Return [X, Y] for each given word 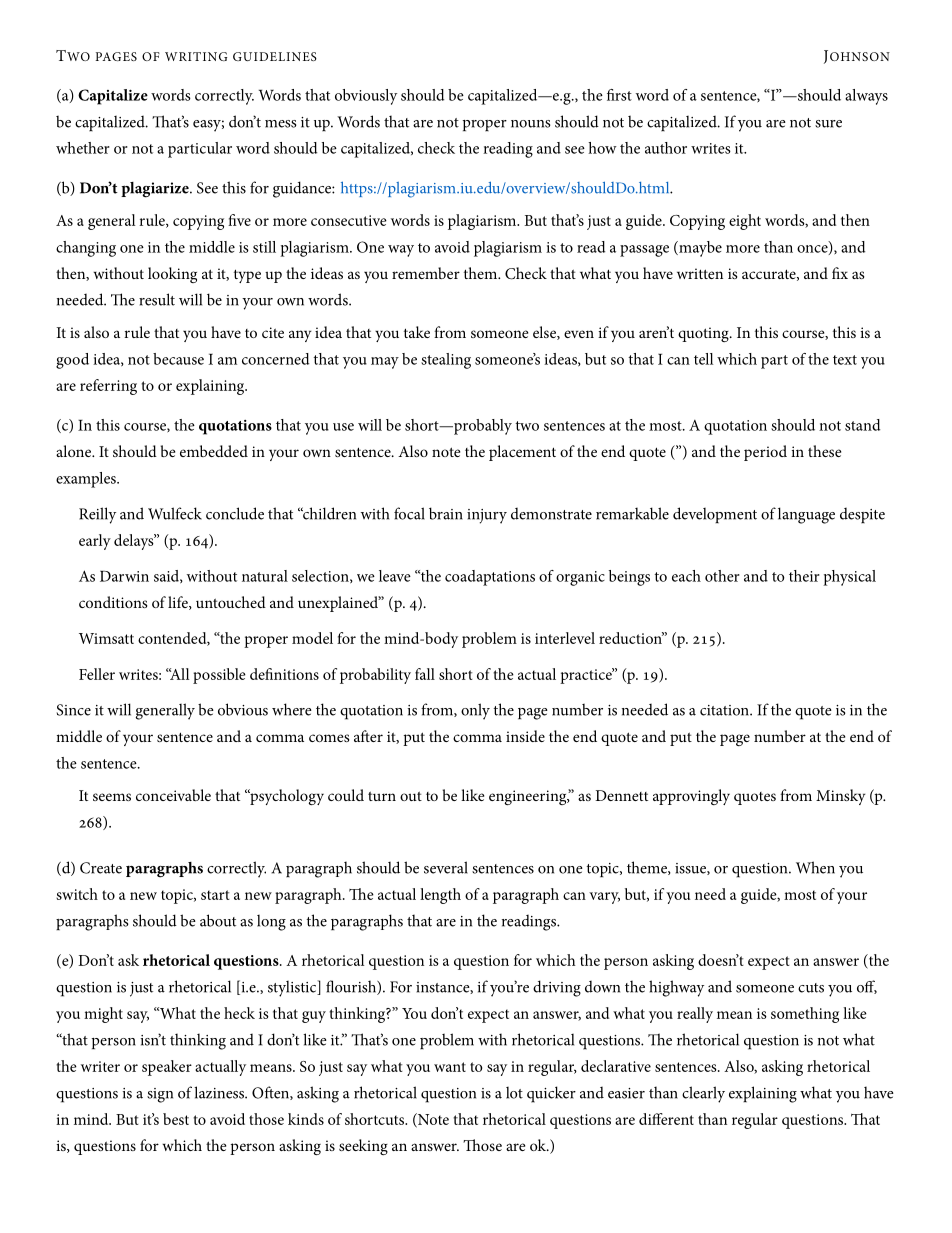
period [765, 453]
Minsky [841, 797]
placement [522, 453]
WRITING [196, 56]
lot [514, 1093]
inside [525, 736]
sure [828, 124]
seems [112, 797]
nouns [531, 124]
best [176, 1119]
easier [626, 1093]
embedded [214, 451]
